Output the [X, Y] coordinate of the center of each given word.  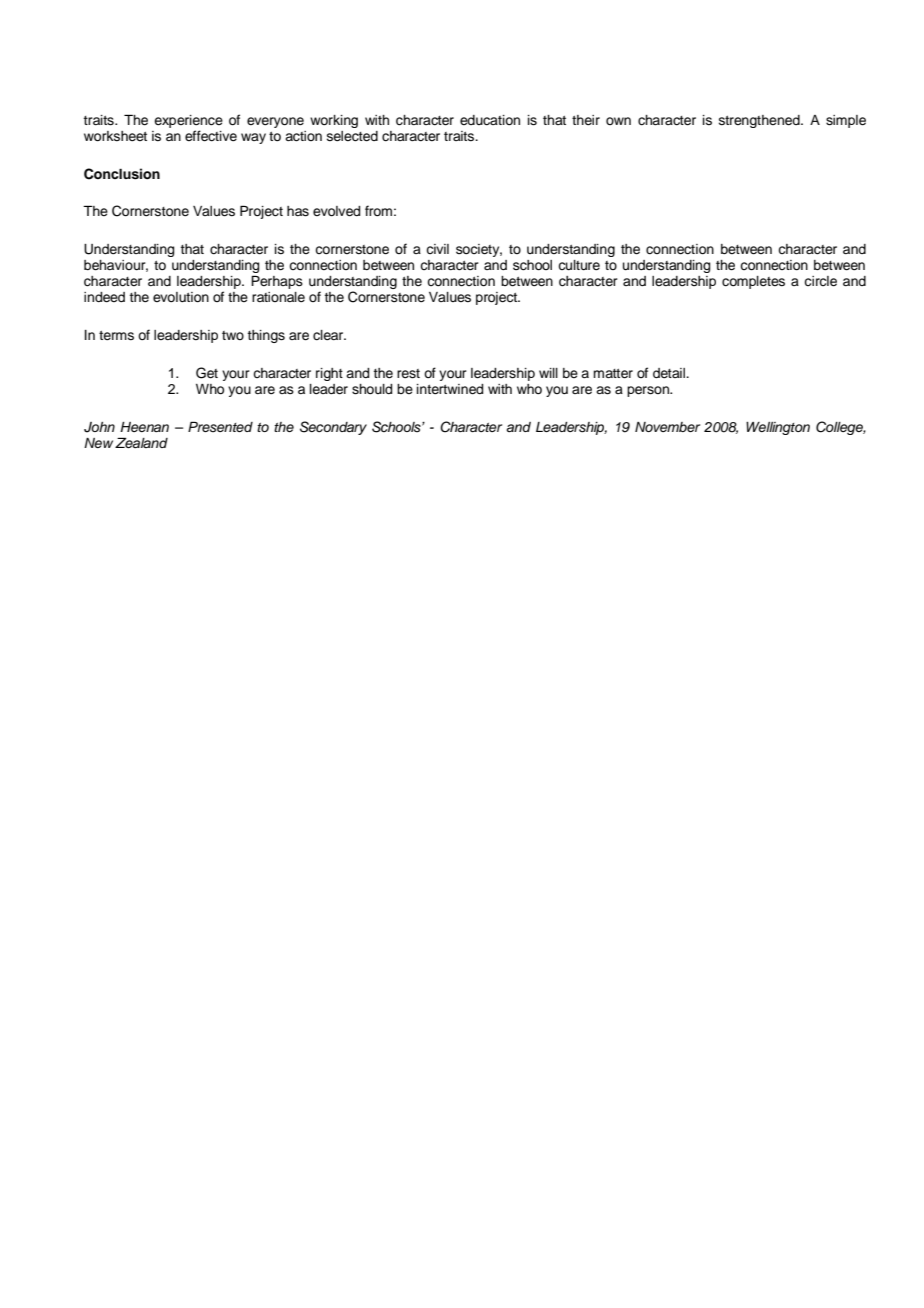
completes [753, 282]
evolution [181, 297]
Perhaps [277, 282]
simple [846, 121]
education [490, 120]
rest [408, 374]
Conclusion [122, 174]
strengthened [760, 121]
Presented [220, 427]
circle [820, 281]
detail [670, 373]
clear [329, 335]
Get [207, 373]
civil [437, 249]
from [378, 211]
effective [211, 136]
